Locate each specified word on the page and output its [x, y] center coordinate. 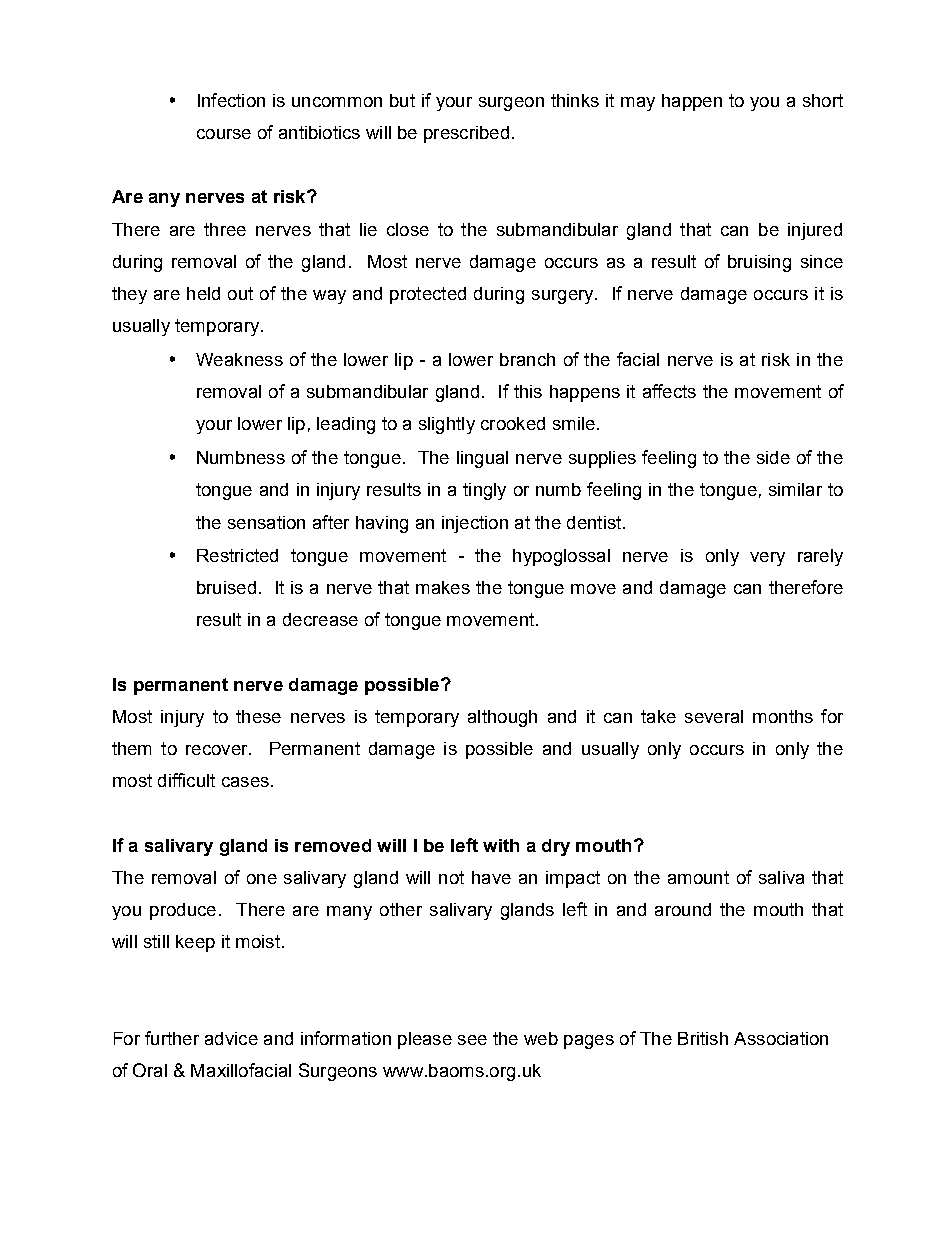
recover [218, 750]
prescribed [466, 134]
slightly [447, 425]
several [714, 716]
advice [231, 1038]
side [773, 457]
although [502, 718]
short [823, 100]
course [224, 134]
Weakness [239, 359]
